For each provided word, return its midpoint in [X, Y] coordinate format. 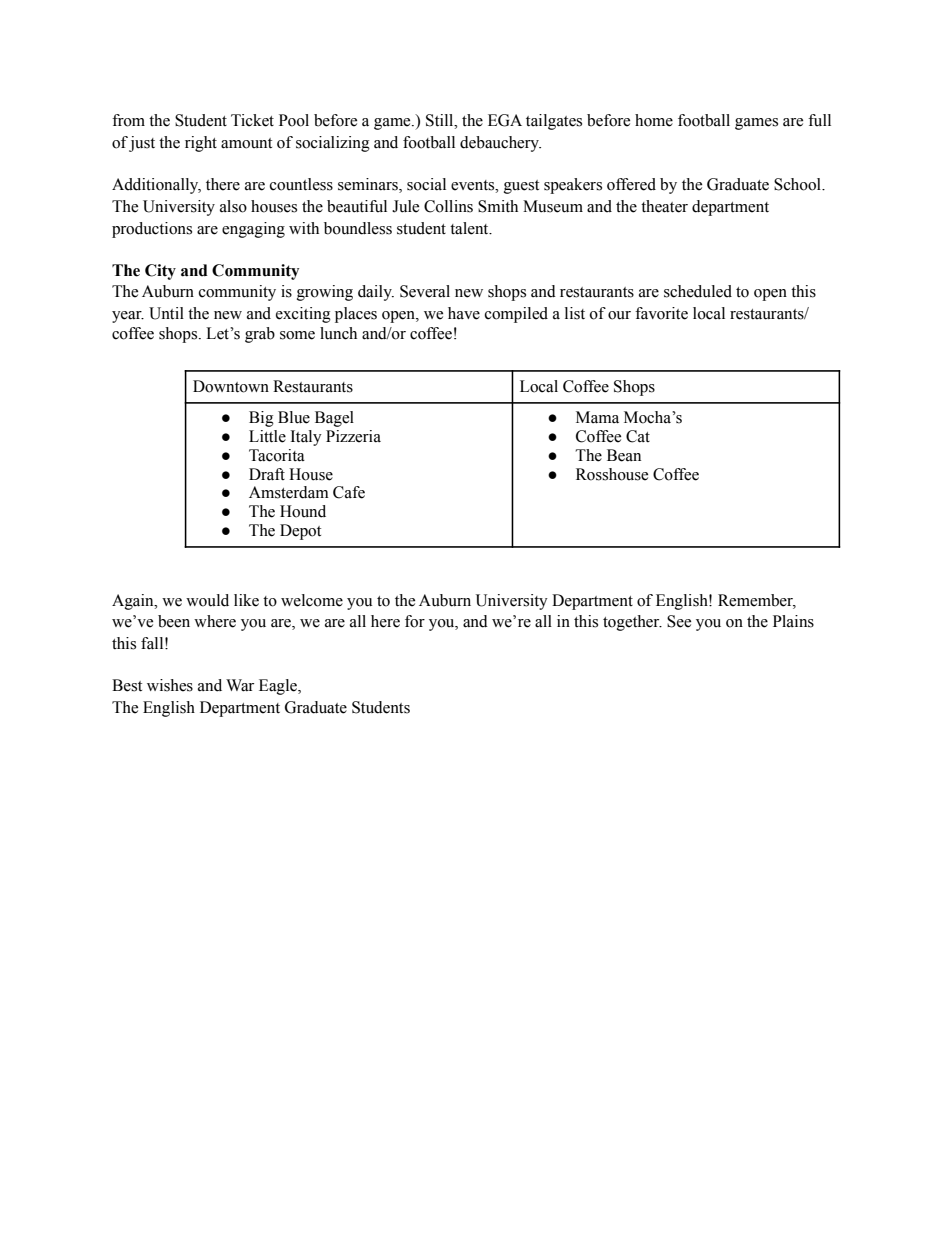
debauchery [500, 144]
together [632, 623]
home [654, 120]
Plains [793, 621]
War [240, 685]
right [201, 144]
